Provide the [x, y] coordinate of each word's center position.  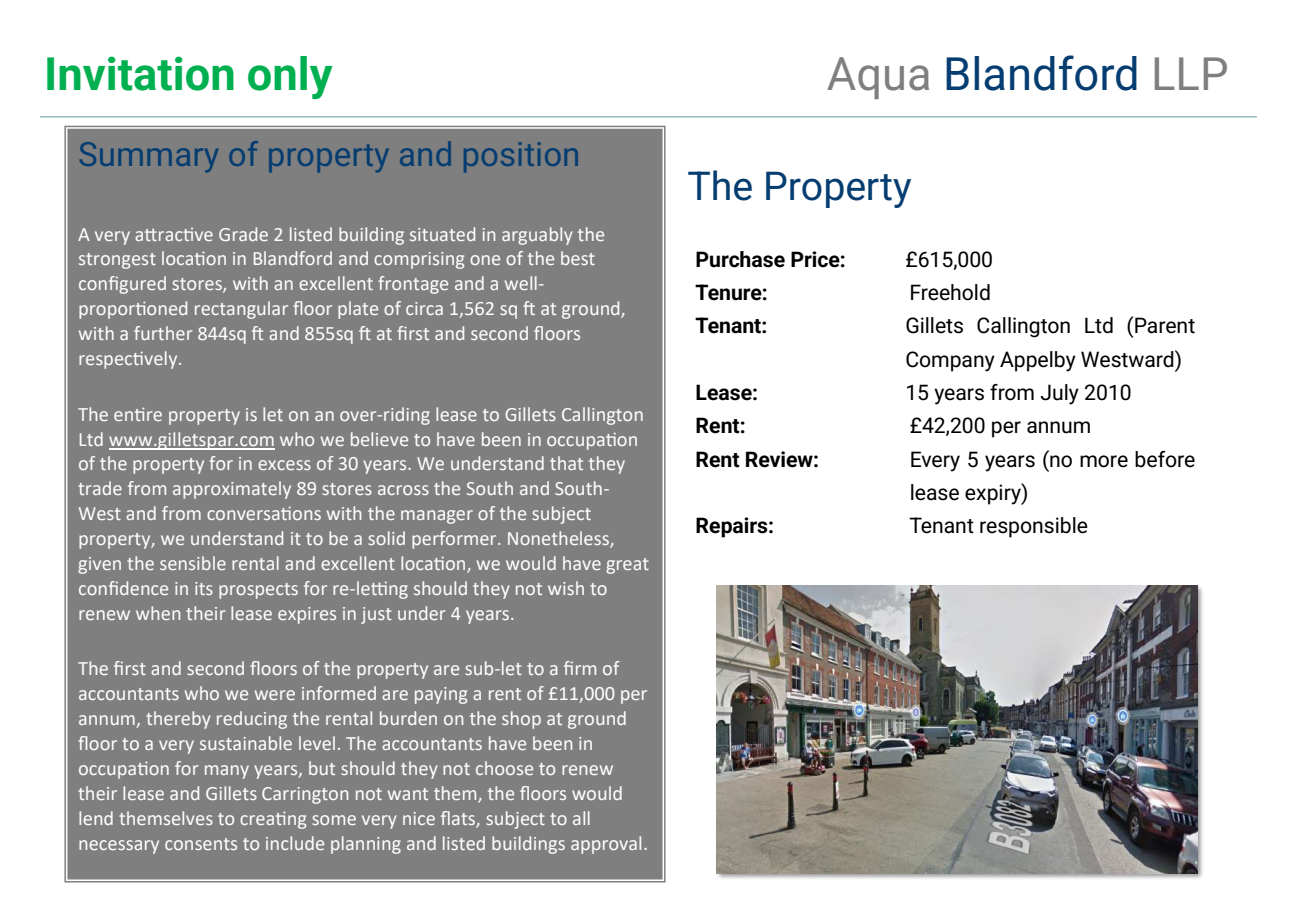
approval [606, 845]
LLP [1191, 73]
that [566, 463]
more [1104, 461]
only [290, 77]
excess [284, 465]
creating [273, 820]
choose [504, 768]
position [521, 157]
